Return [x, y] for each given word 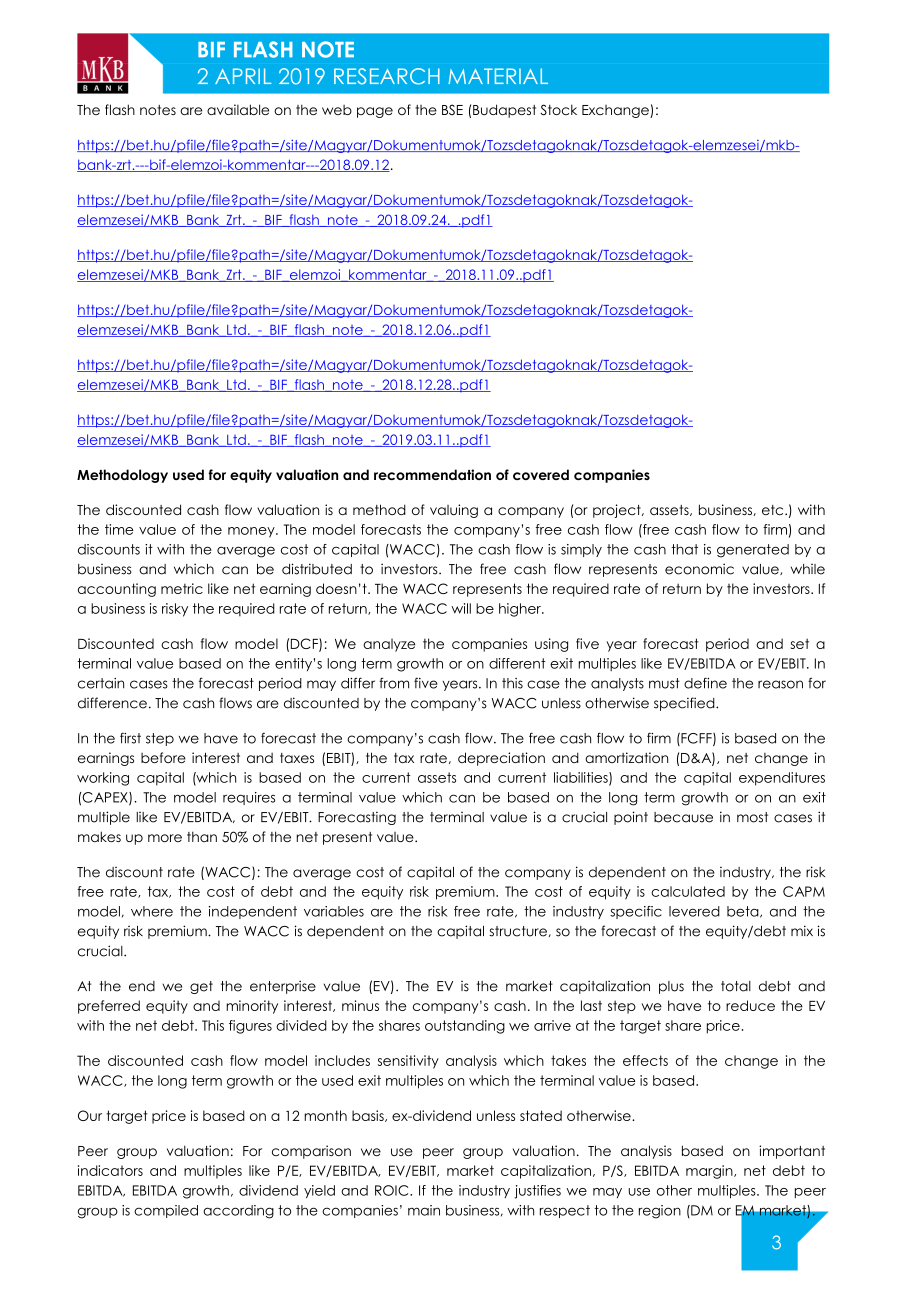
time [119, 529]
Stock [558, 110]
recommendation [432, 474]
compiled [166, 1211]
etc [774, 510]
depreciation [501, 759]
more [165, 838]
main [424, 1210]
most [752, 817]
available [238, 109]
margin [710, 1172]
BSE [452, 109]
